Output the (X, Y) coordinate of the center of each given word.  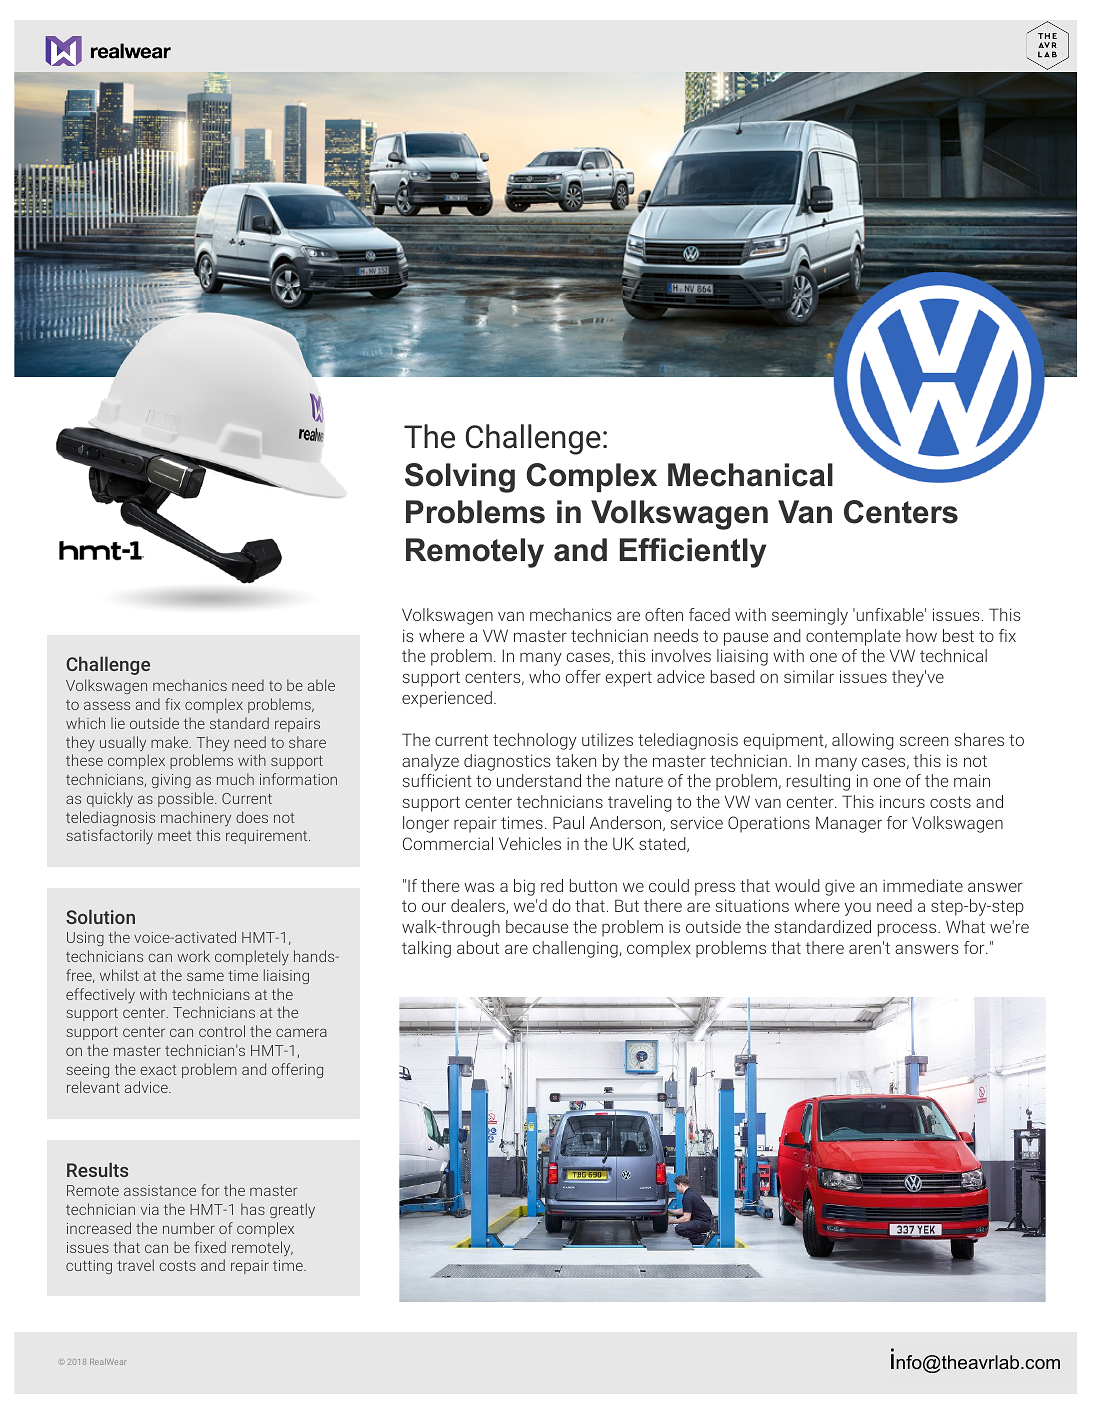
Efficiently (693, 553)
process (908, 930)
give (840, 888)
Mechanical (750, 475)
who (544, 676)
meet (175, 836)
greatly (292, 1210)
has (253, 1209)
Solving (460, 478)
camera (301, 1032)
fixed (210, 1247)
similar (809, 676)
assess (107, 705)
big (524, 887)
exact (158, 1070)
